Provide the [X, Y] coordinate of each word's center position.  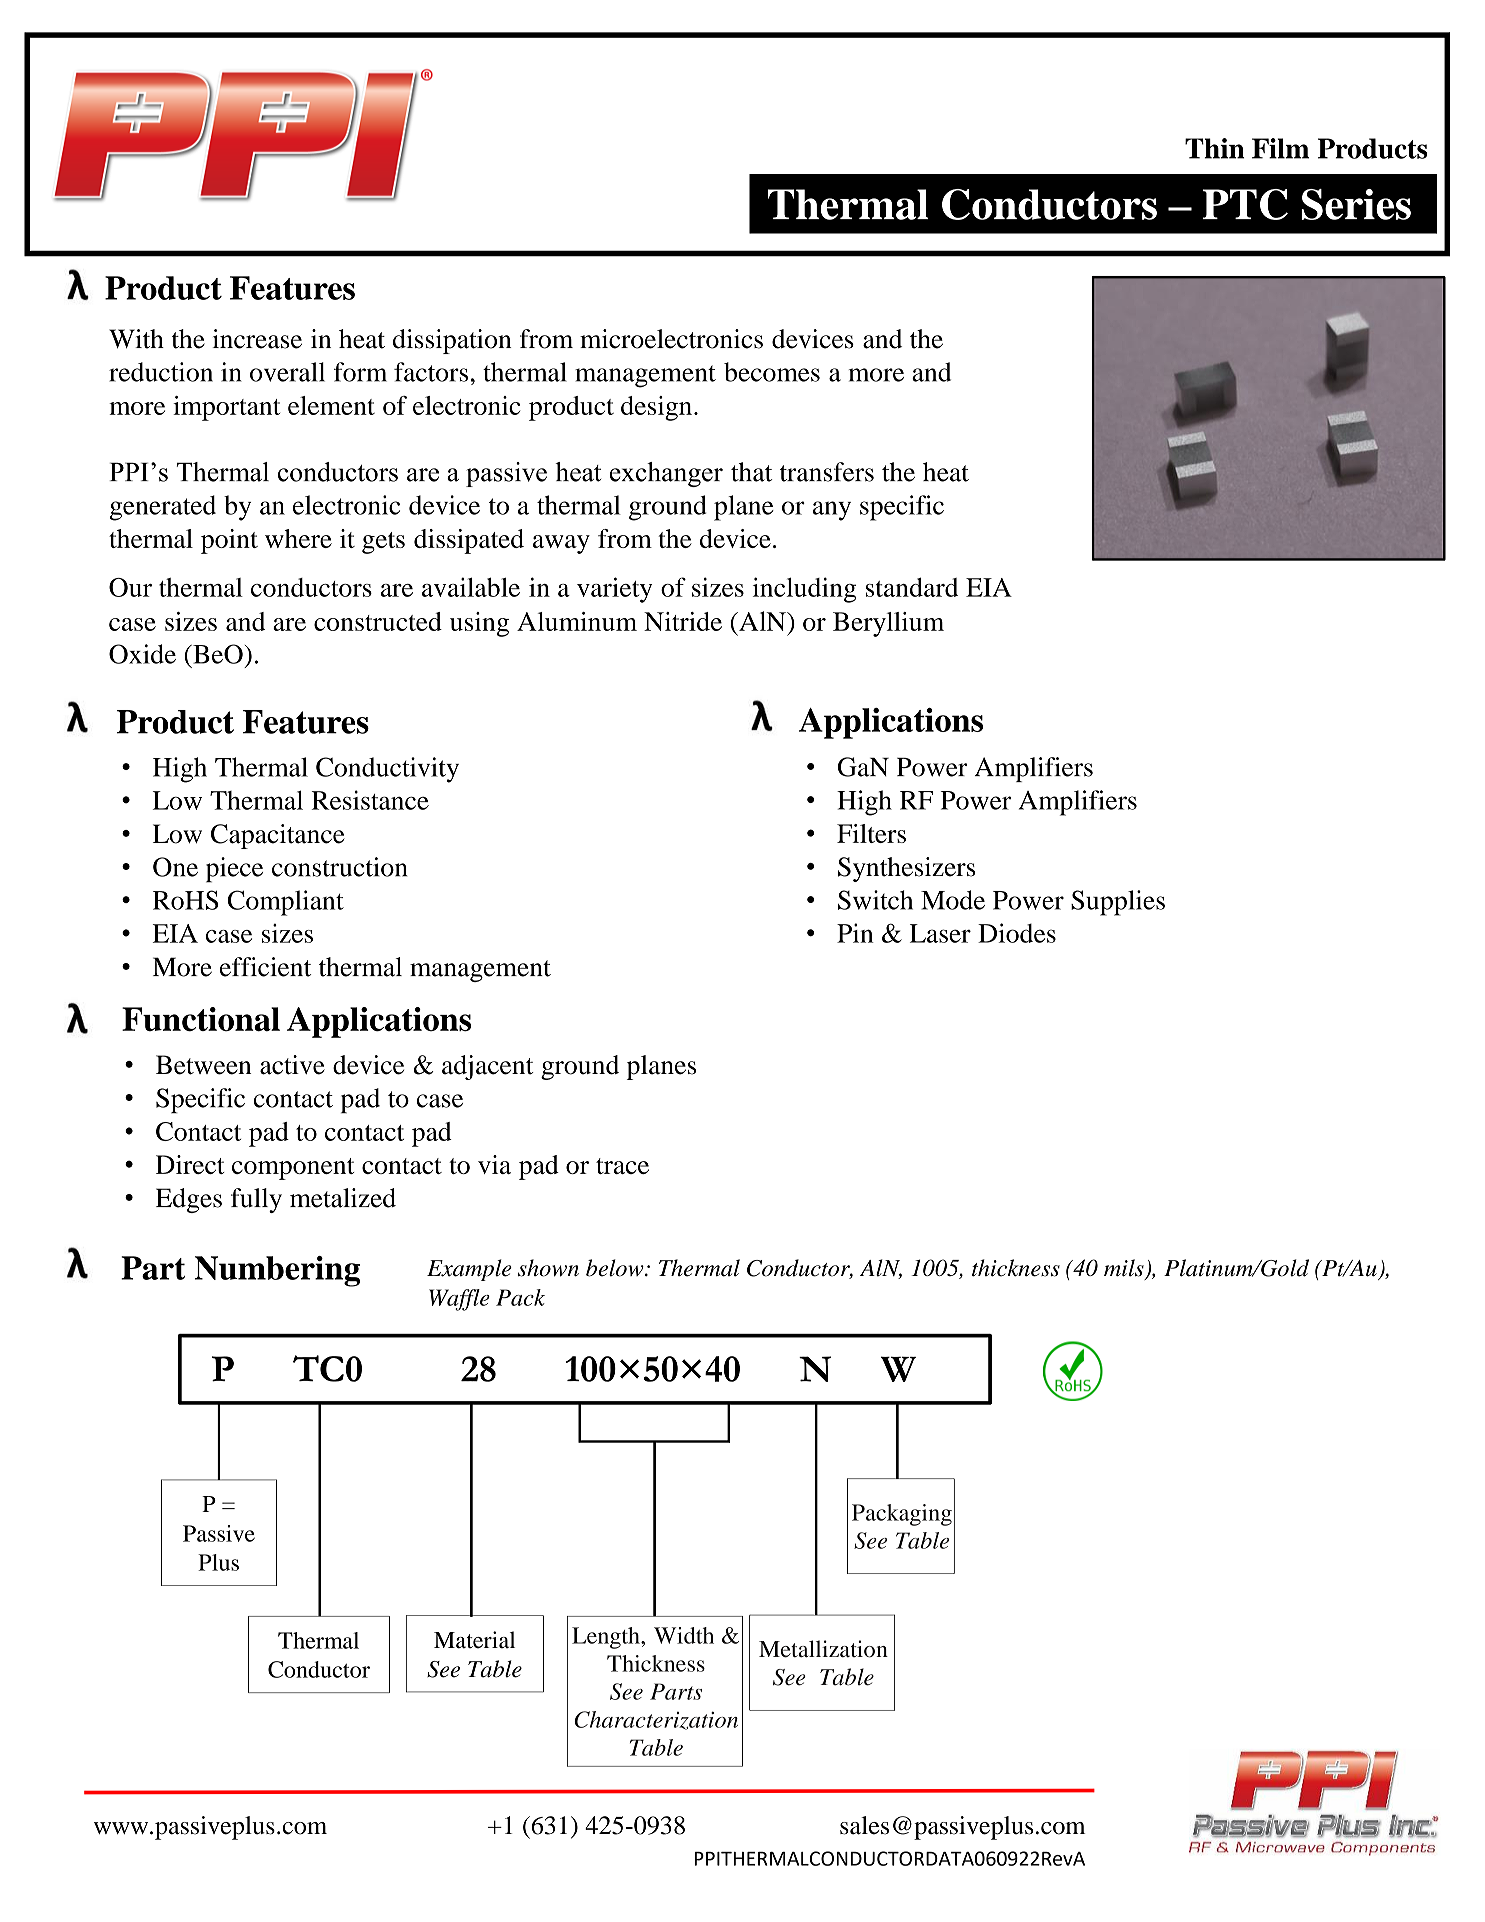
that [751, 472]
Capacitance [278, 836]
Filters [871, 833]
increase [257, 339]
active [292, 1065]
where [298, 538]
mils [1125, 1269]
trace [622, 1166]
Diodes [1017, 933]
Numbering [277, 1271]
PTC [1245, 204]
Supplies [1118, 903]
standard [912, 587]
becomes [772, 372]
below [616, 1268]
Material [474, 1640]
